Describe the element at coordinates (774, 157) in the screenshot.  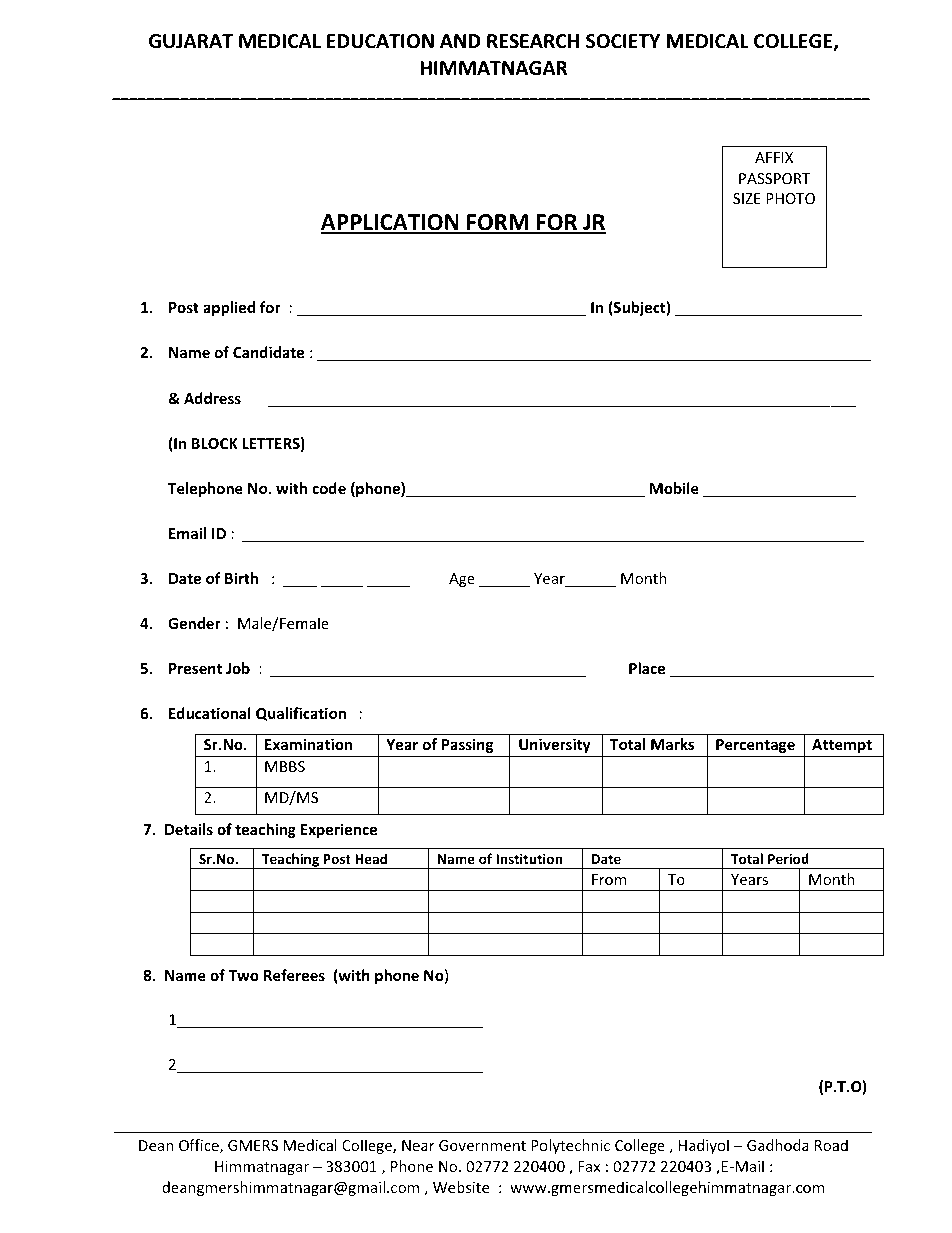
I see `AFFIX` at that location.
